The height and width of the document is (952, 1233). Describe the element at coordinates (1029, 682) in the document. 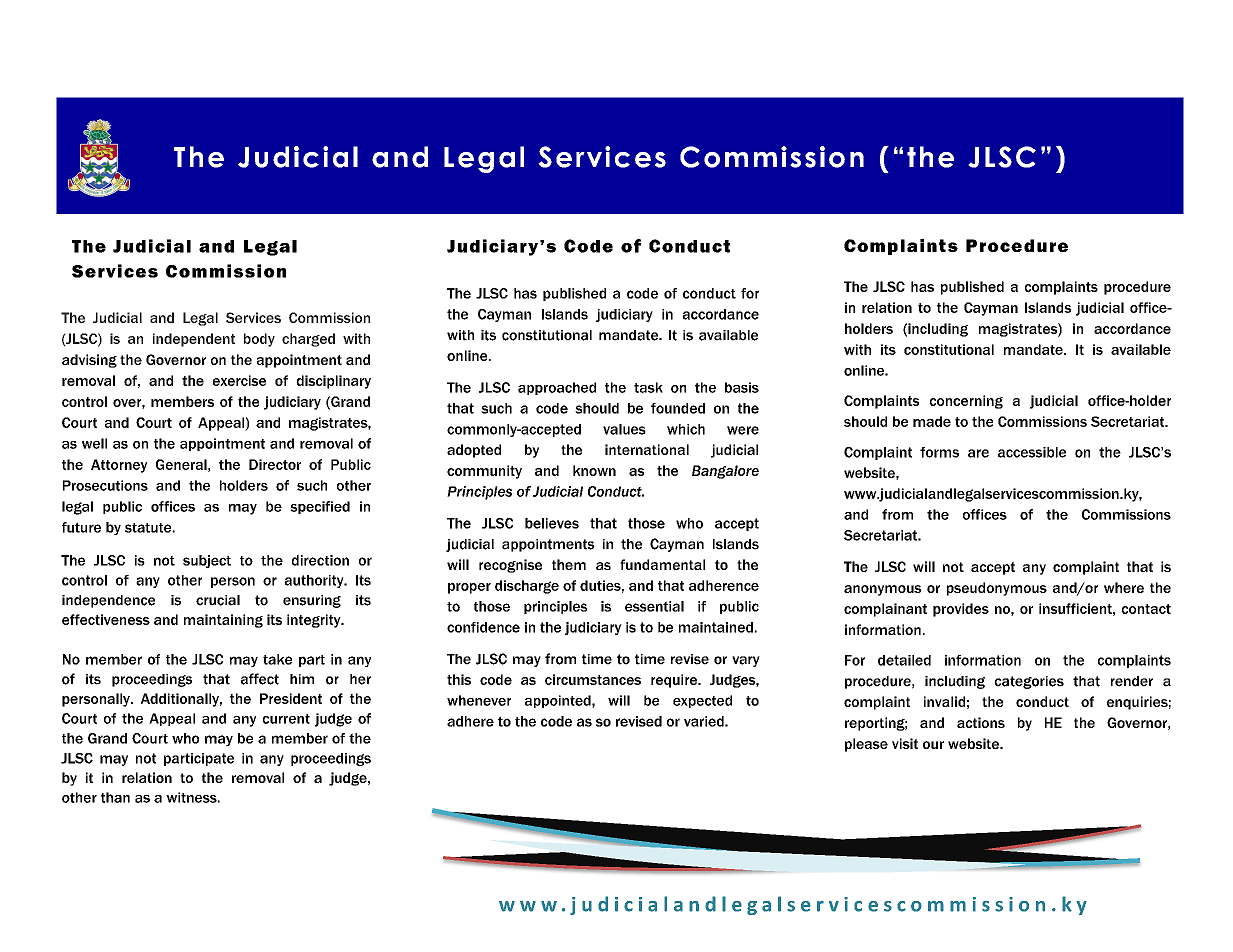

I see `categories` at that location.
